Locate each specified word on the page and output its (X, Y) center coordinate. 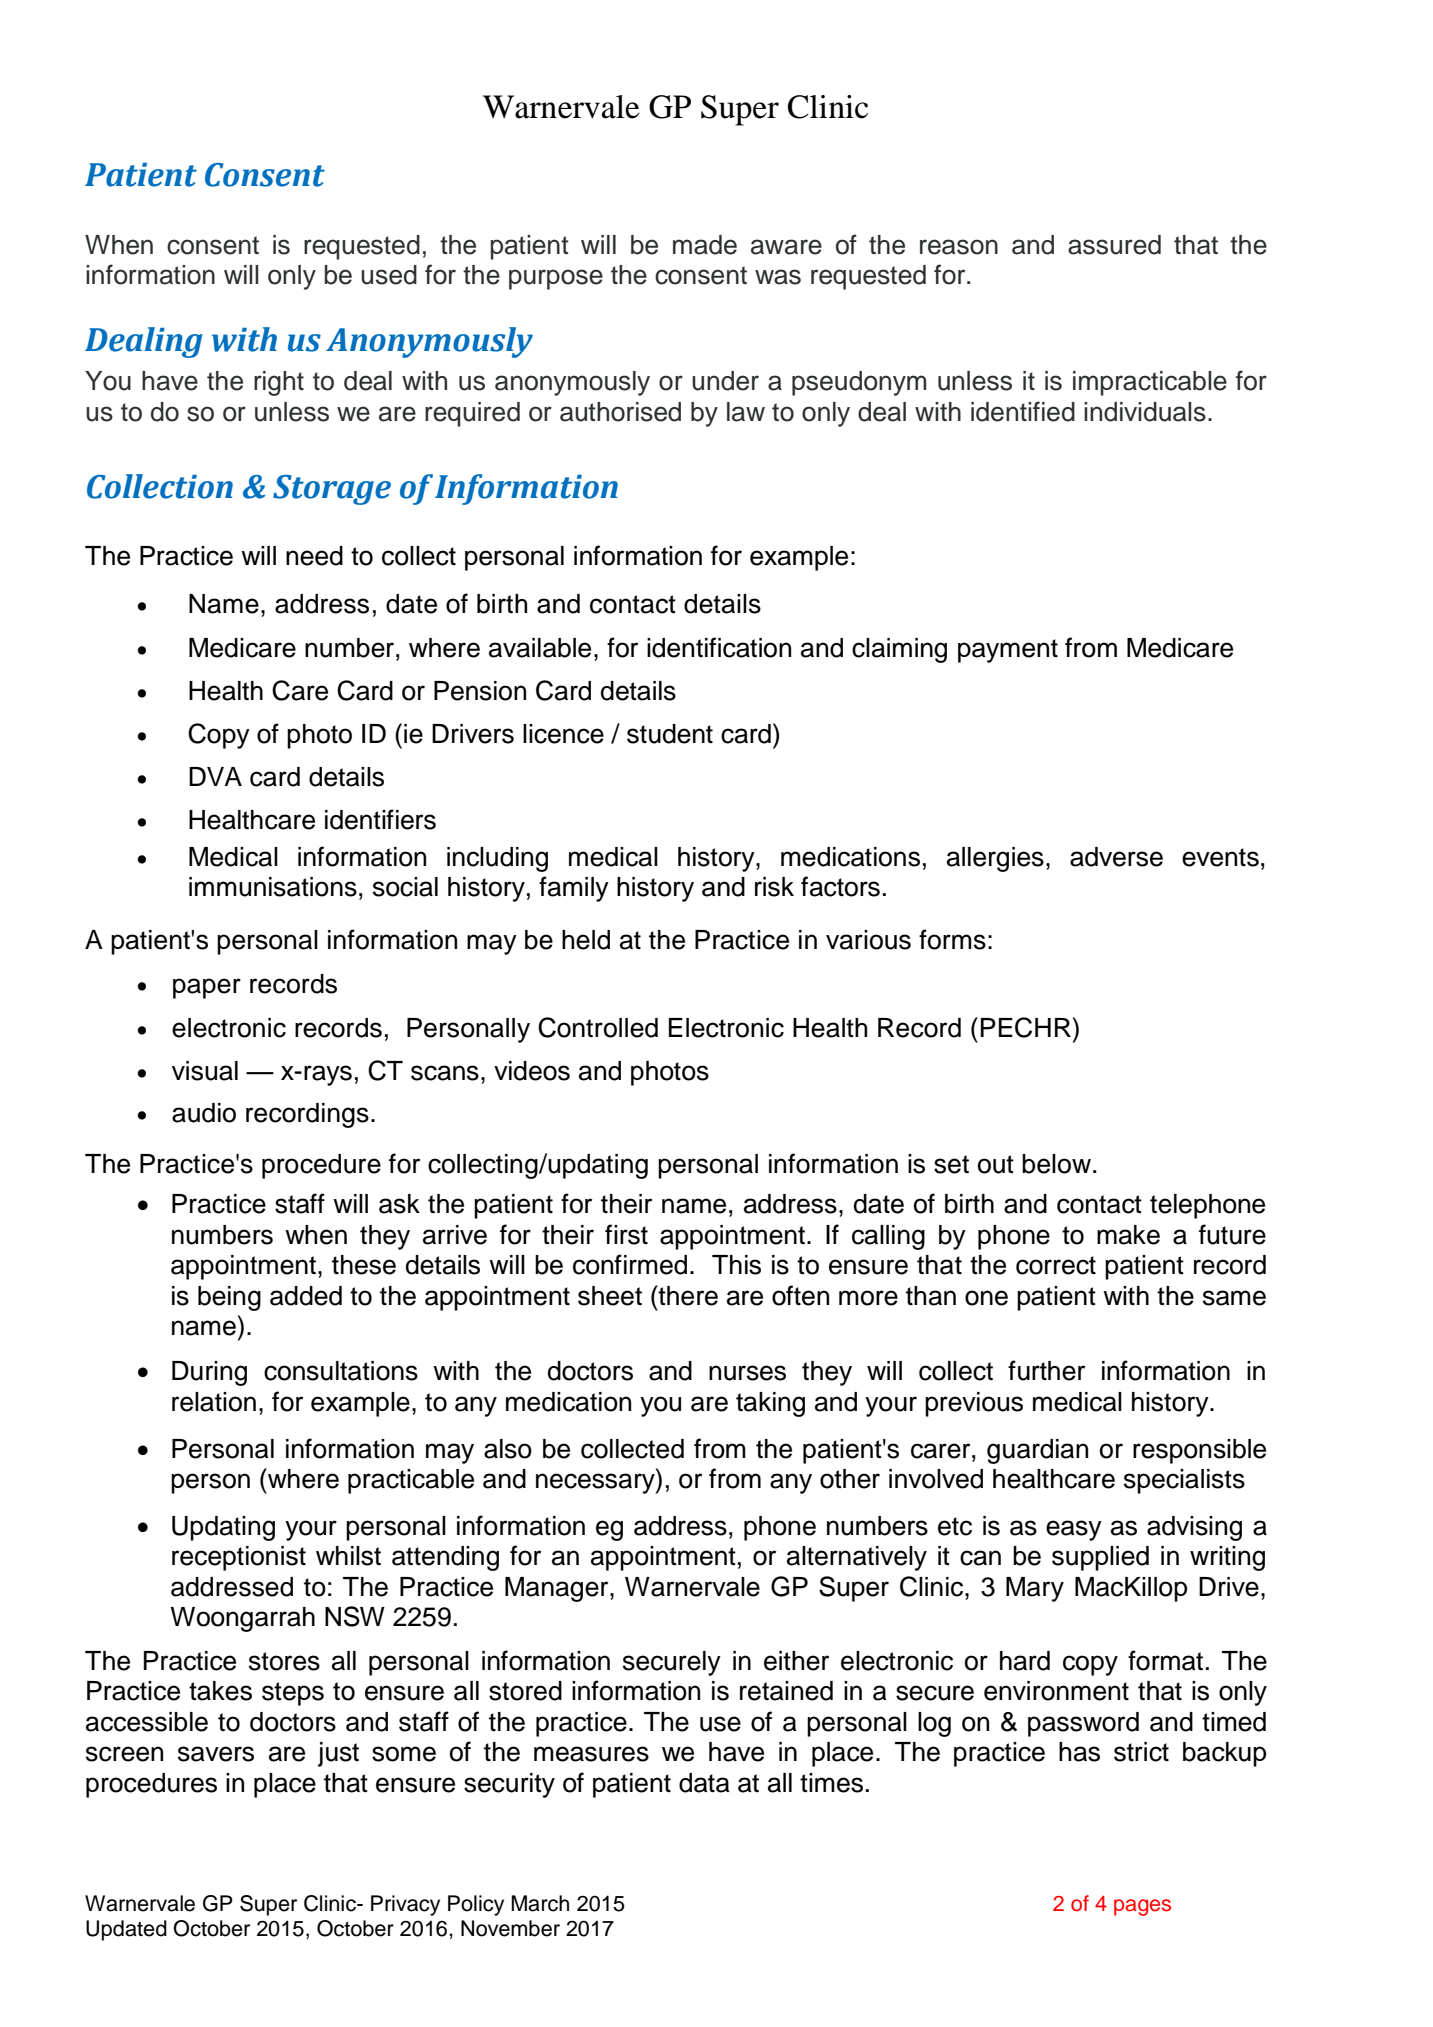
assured (1114, 245)
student (670, 734)
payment (1008, 651)
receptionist (239, 1558)
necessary (596, 1483)
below (1058, 1164)
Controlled (598, 1027)
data (704, 1783)
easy (1074, 1530)
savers (216, 1754)
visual (205, 1071)
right (279, 383)
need (314, 556)
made (705, 245)
